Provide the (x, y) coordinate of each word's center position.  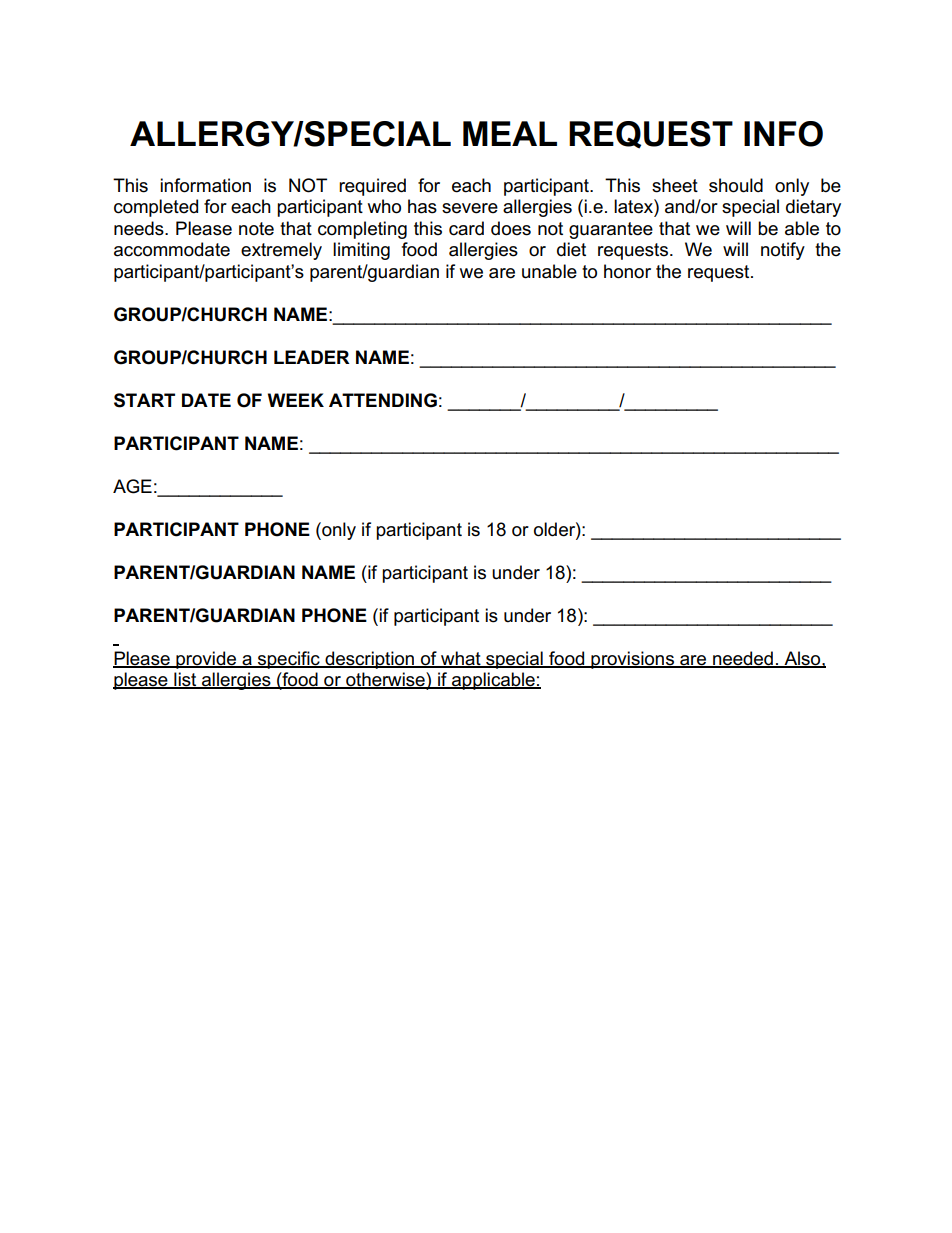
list (185, 680)
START (144, 400)
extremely (281, 251)
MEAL (510, 133)
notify (783, 251)
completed (156, 208)
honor (627, 271)
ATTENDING (383, 400)
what (461, 659)
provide (206, 660)
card (466, 228)
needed (743, 659)
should (736, 185)
